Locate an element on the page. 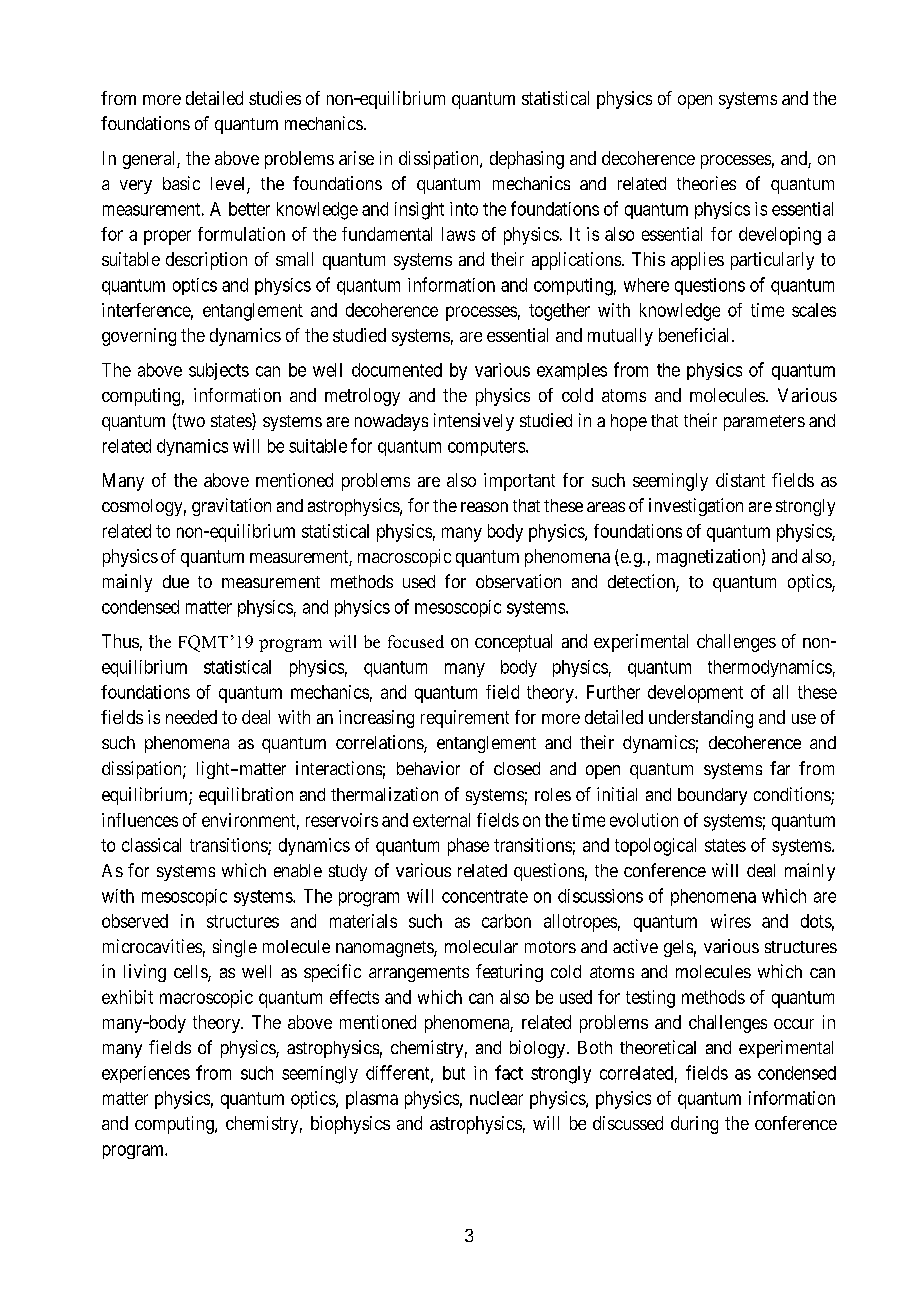  topological is located at coordinates (655, 847).
